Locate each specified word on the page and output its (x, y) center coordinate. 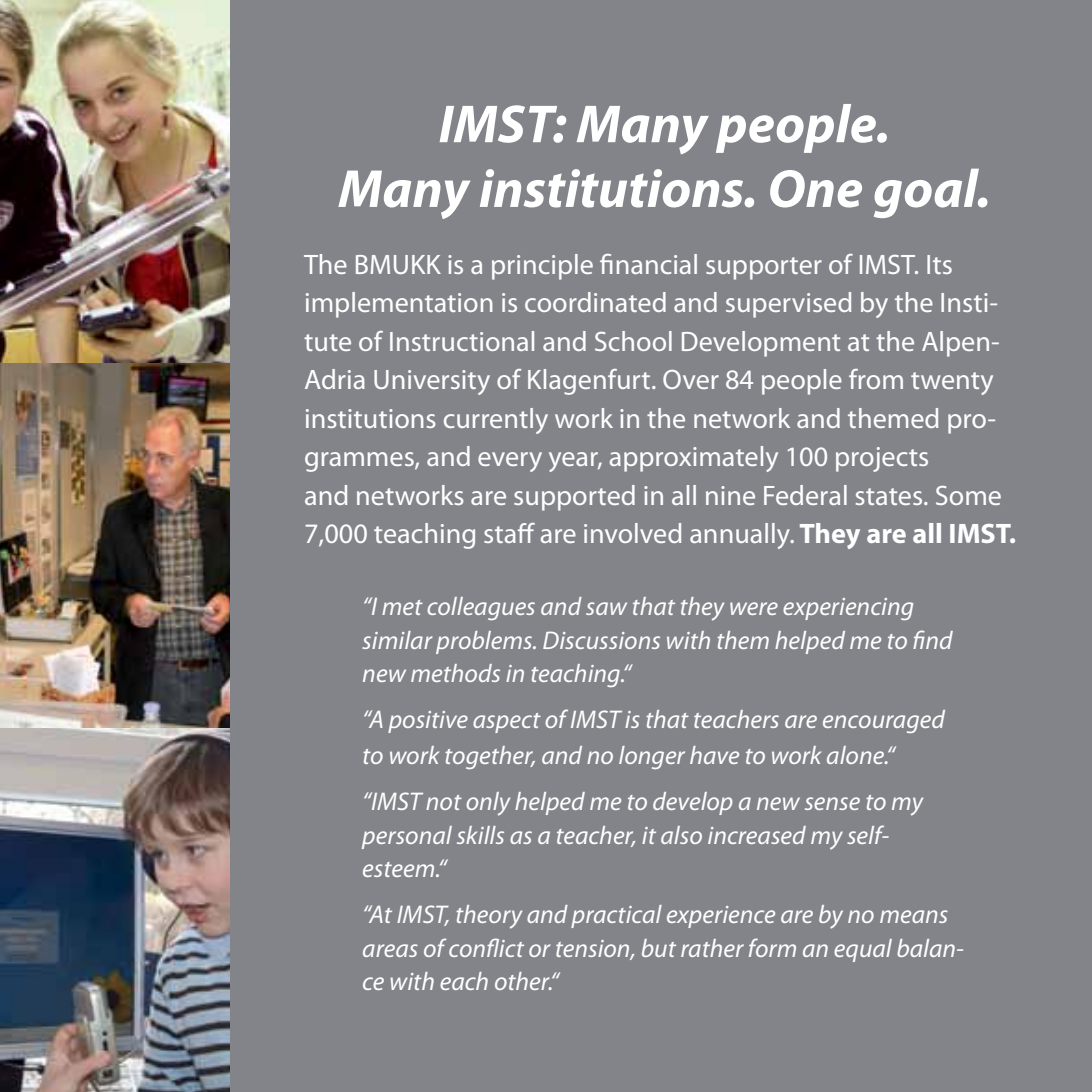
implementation (399, 305)
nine (730, 495)
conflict (486, 947)
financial (648, 264)
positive (428, 722)
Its (939, 264)
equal (863, 950)
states (890, 496)
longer (652, 757)
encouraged (884, 721)
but (659, 948)
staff (509, 533)
